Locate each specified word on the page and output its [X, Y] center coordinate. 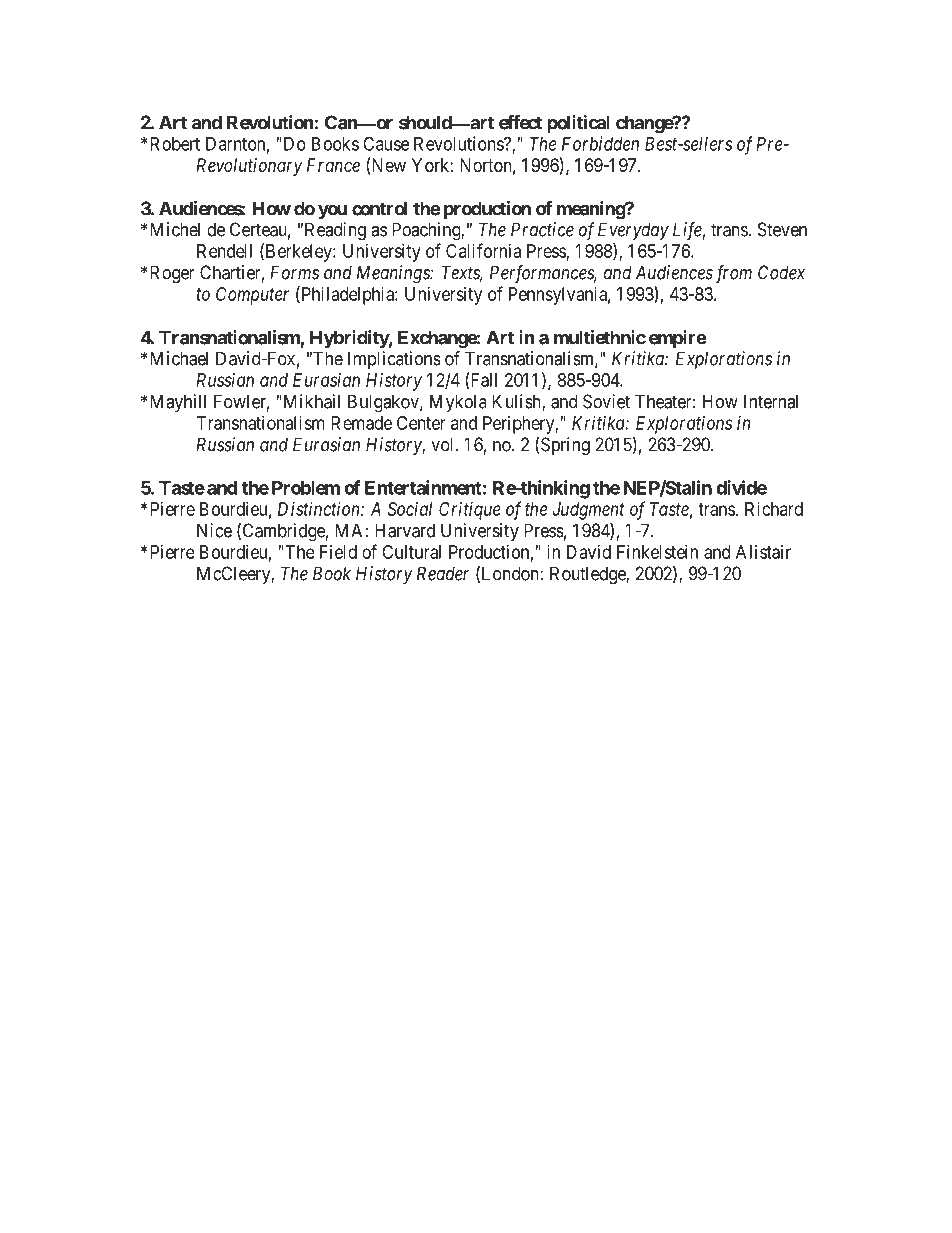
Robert [175, 144]
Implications [394, 360]
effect [520, 122]
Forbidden [600, 143]
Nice [214, 530]
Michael [179, 358]
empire [678, 339]
